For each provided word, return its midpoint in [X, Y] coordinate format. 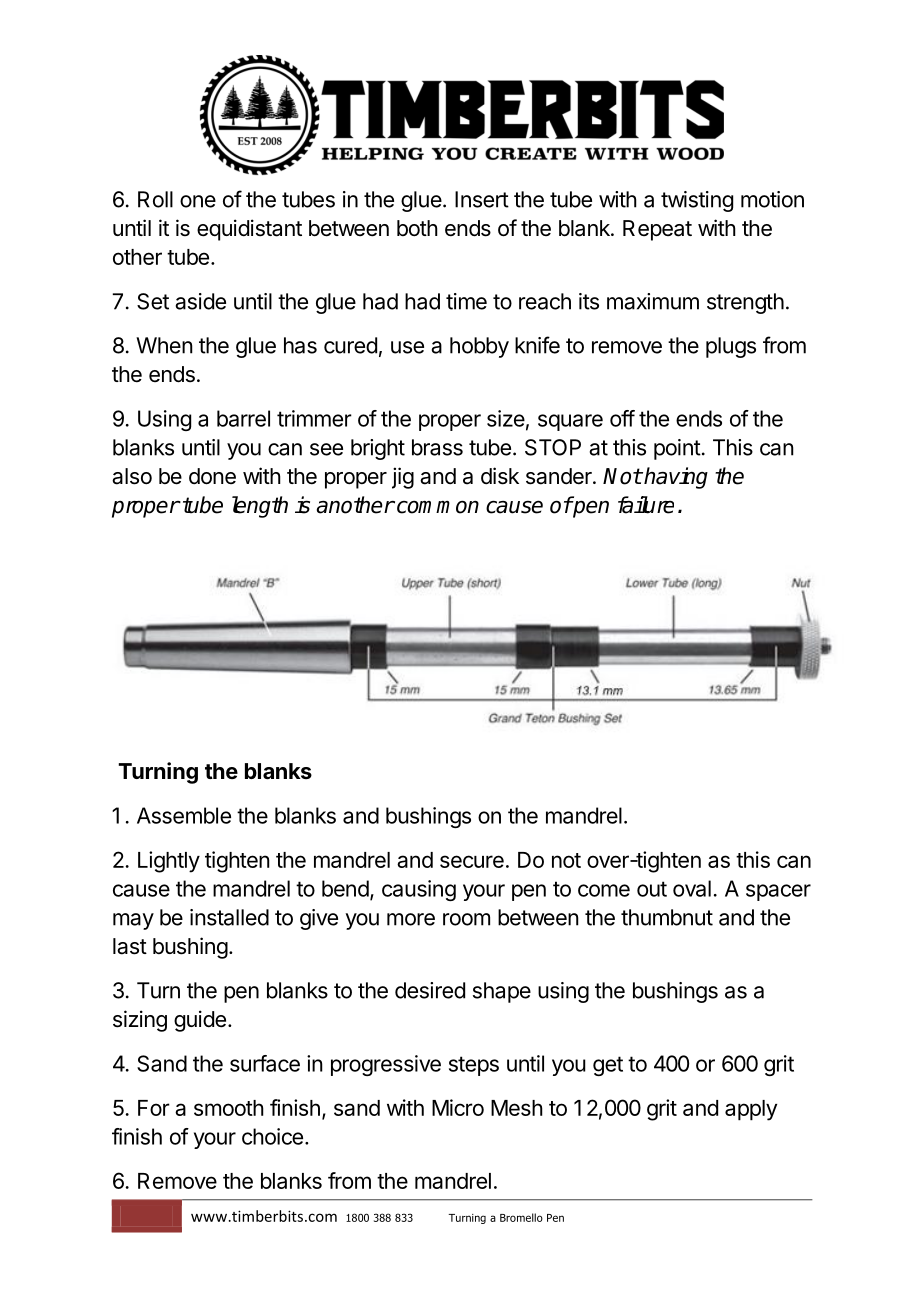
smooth [229, 1108]
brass [437, 447]
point [677, 449]
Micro [458, 1107]
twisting [697, 201]
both [417, 228]
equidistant [249, 230]
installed [229, 917]
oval [692, 888]
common [438, 507]
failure [646, 505]
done [212, 476]
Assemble [184, 815]
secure [472, 861]
